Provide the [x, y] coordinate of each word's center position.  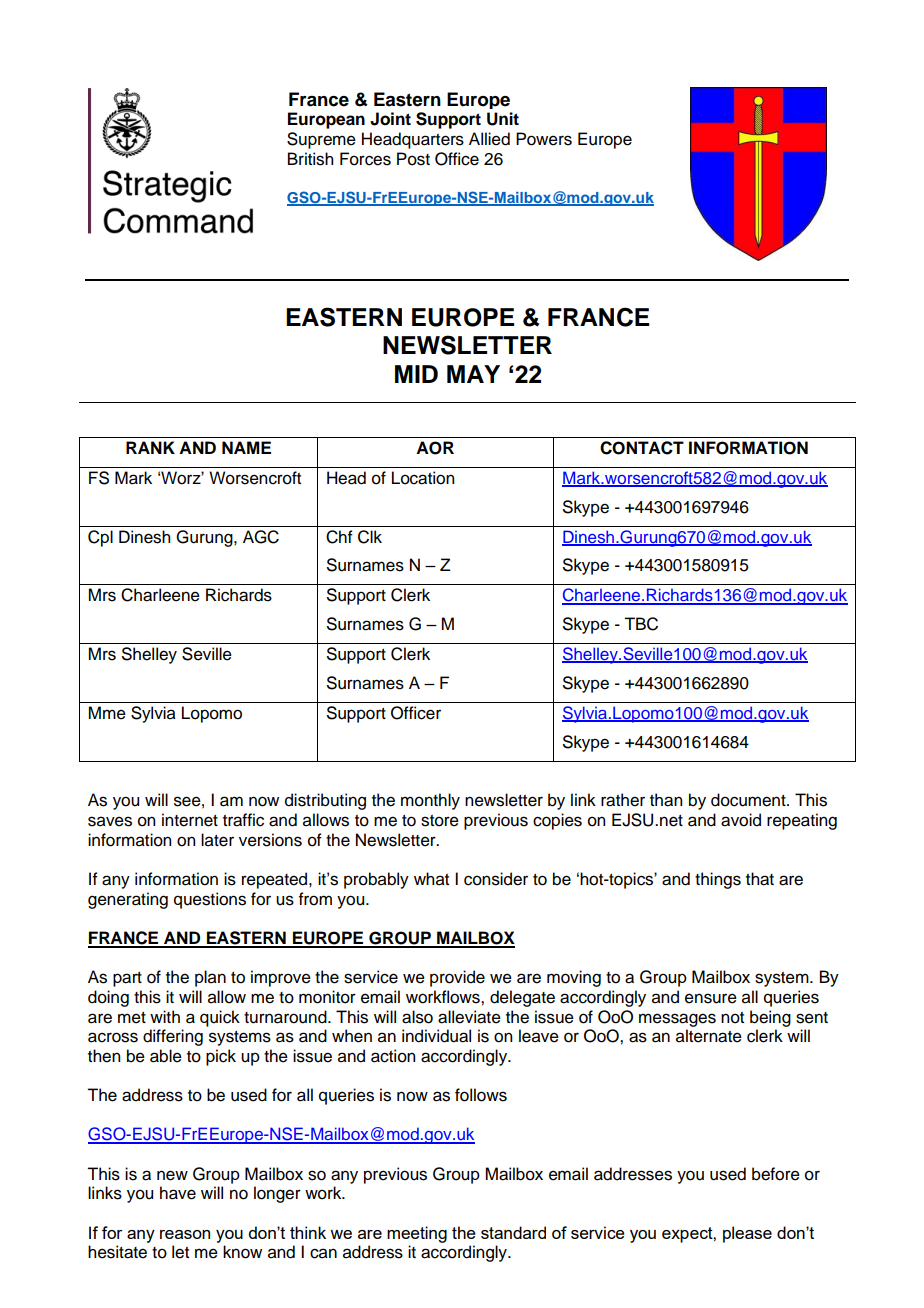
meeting [417, 1234]
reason [185, 1234]
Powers [544, 139]
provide [457, 978]
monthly [430, 801]
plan [210, 978]
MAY [473, 374]
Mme [107, 713]
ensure [711, 998]
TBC [641, 624]
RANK [150, 447]
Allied [489, 139]
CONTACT [642, 448]
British [310, 159]
